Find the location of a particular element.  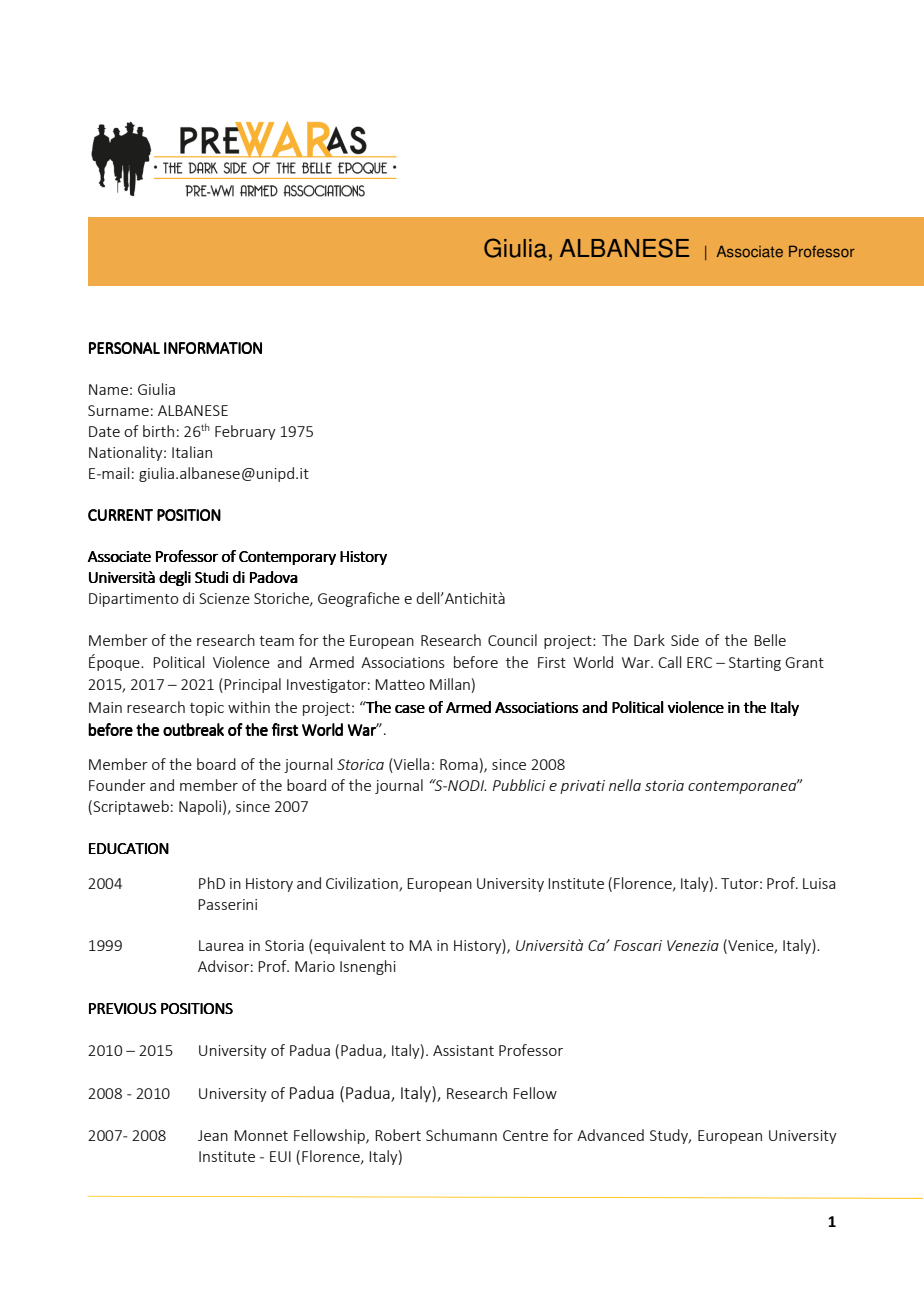

Italian is located at coordinates (192, 452).
